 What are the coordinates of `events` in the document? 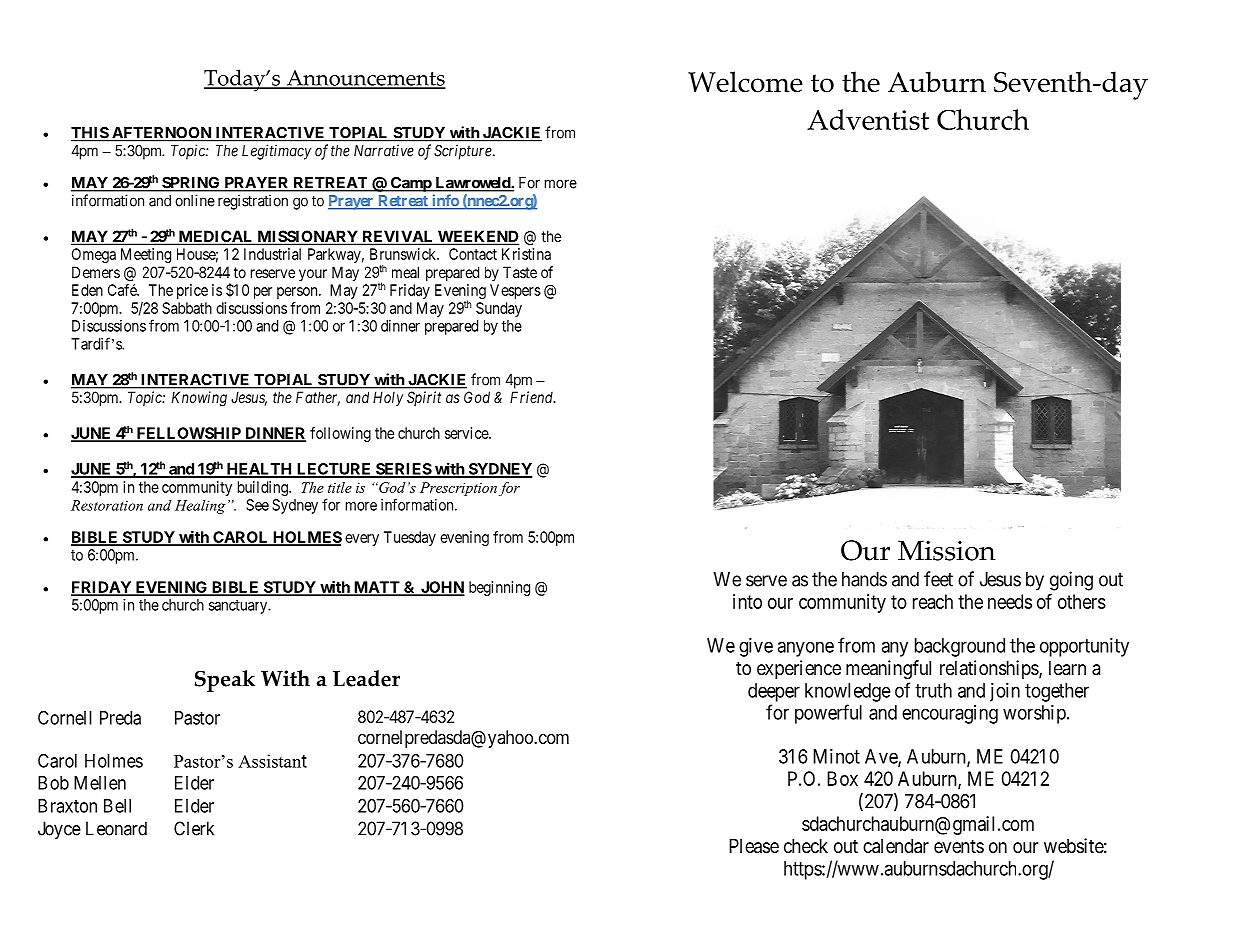 It's located at (959, 846).
